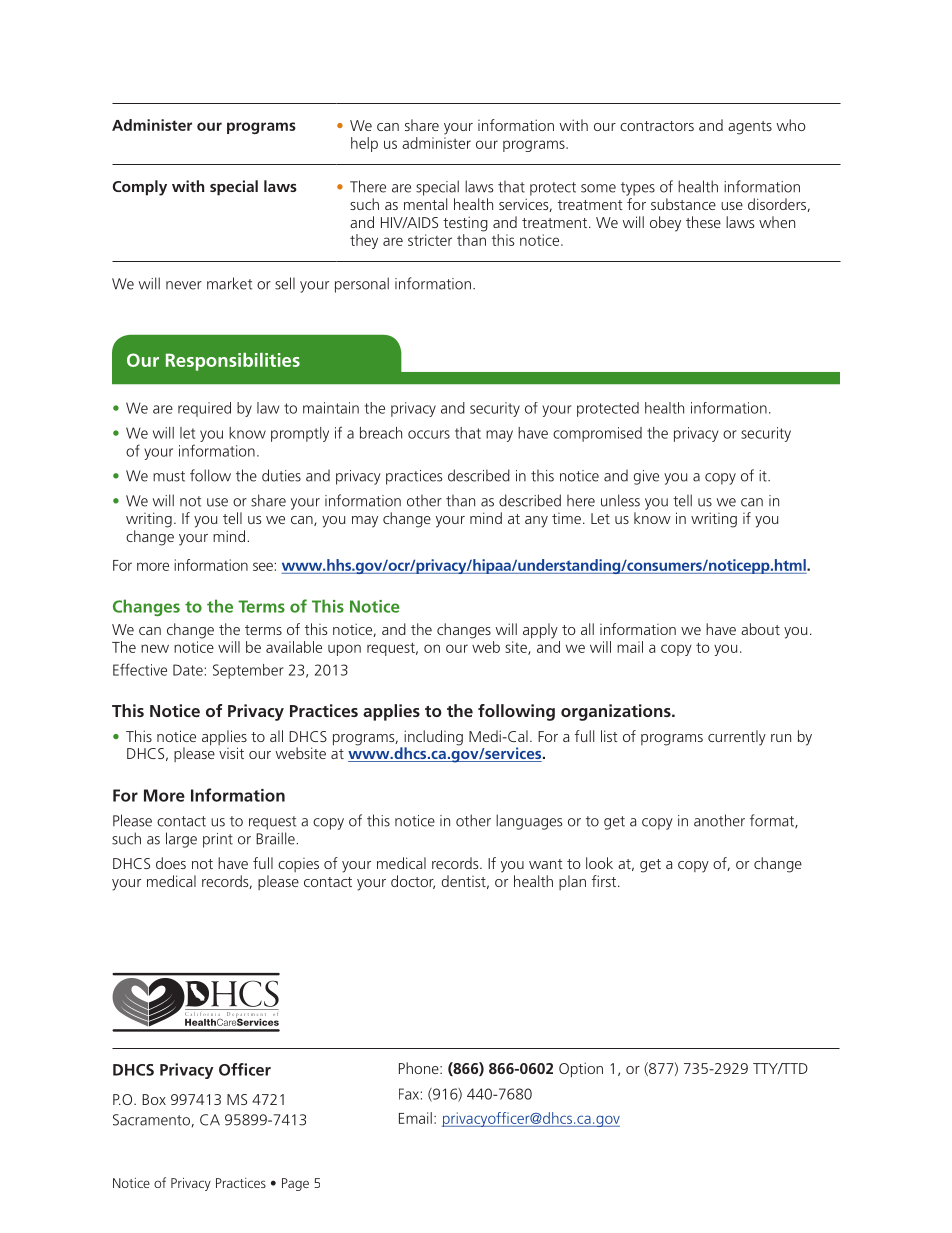  I want to click on mental, so click(425, 204).
